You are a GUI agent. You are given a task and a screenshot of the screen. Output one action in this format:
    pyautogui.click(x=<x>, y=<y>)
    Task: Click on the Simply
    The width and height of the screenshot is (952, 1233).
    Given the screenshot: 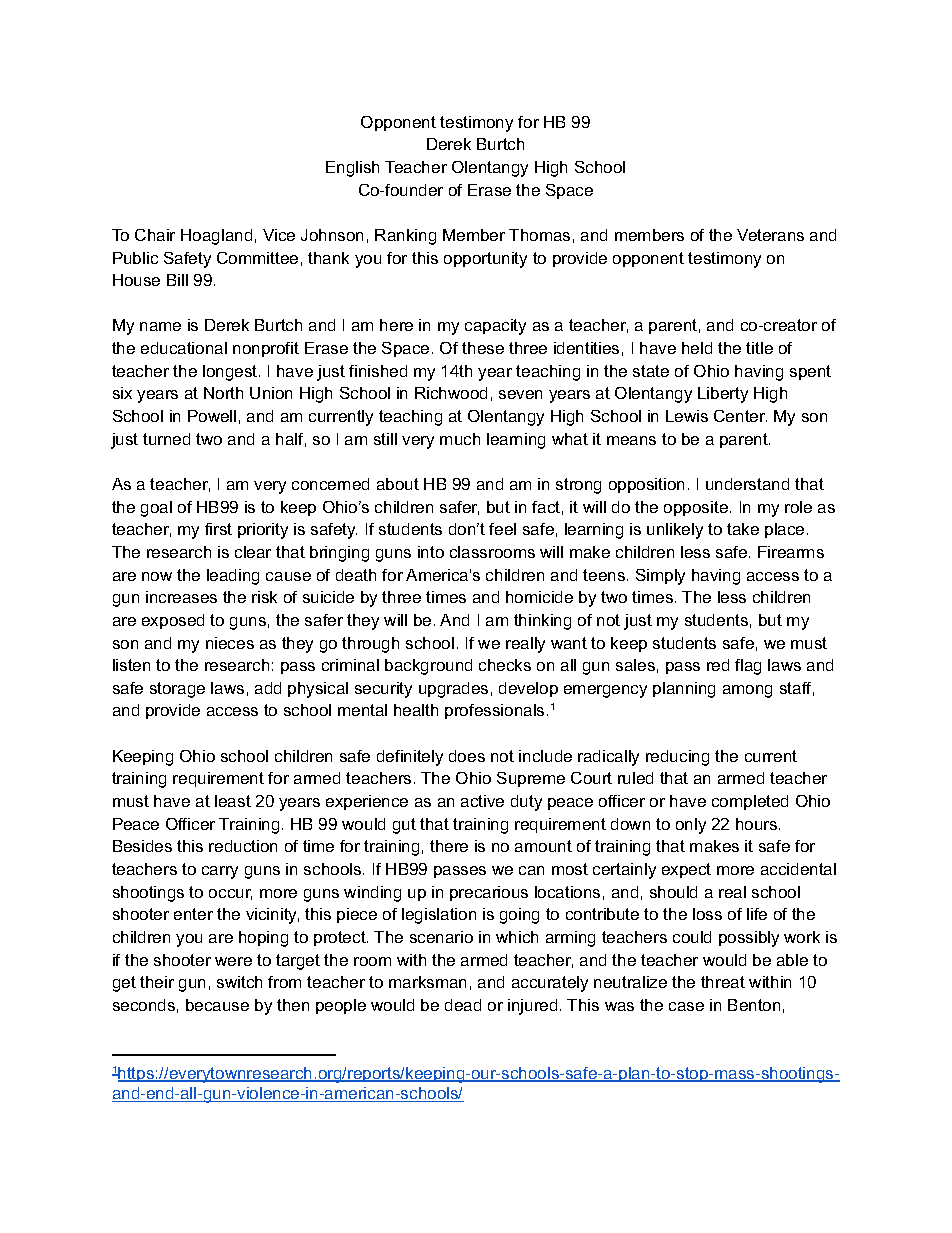 What is the action you would take?
    pyautogui.click(x=660, y=577)
